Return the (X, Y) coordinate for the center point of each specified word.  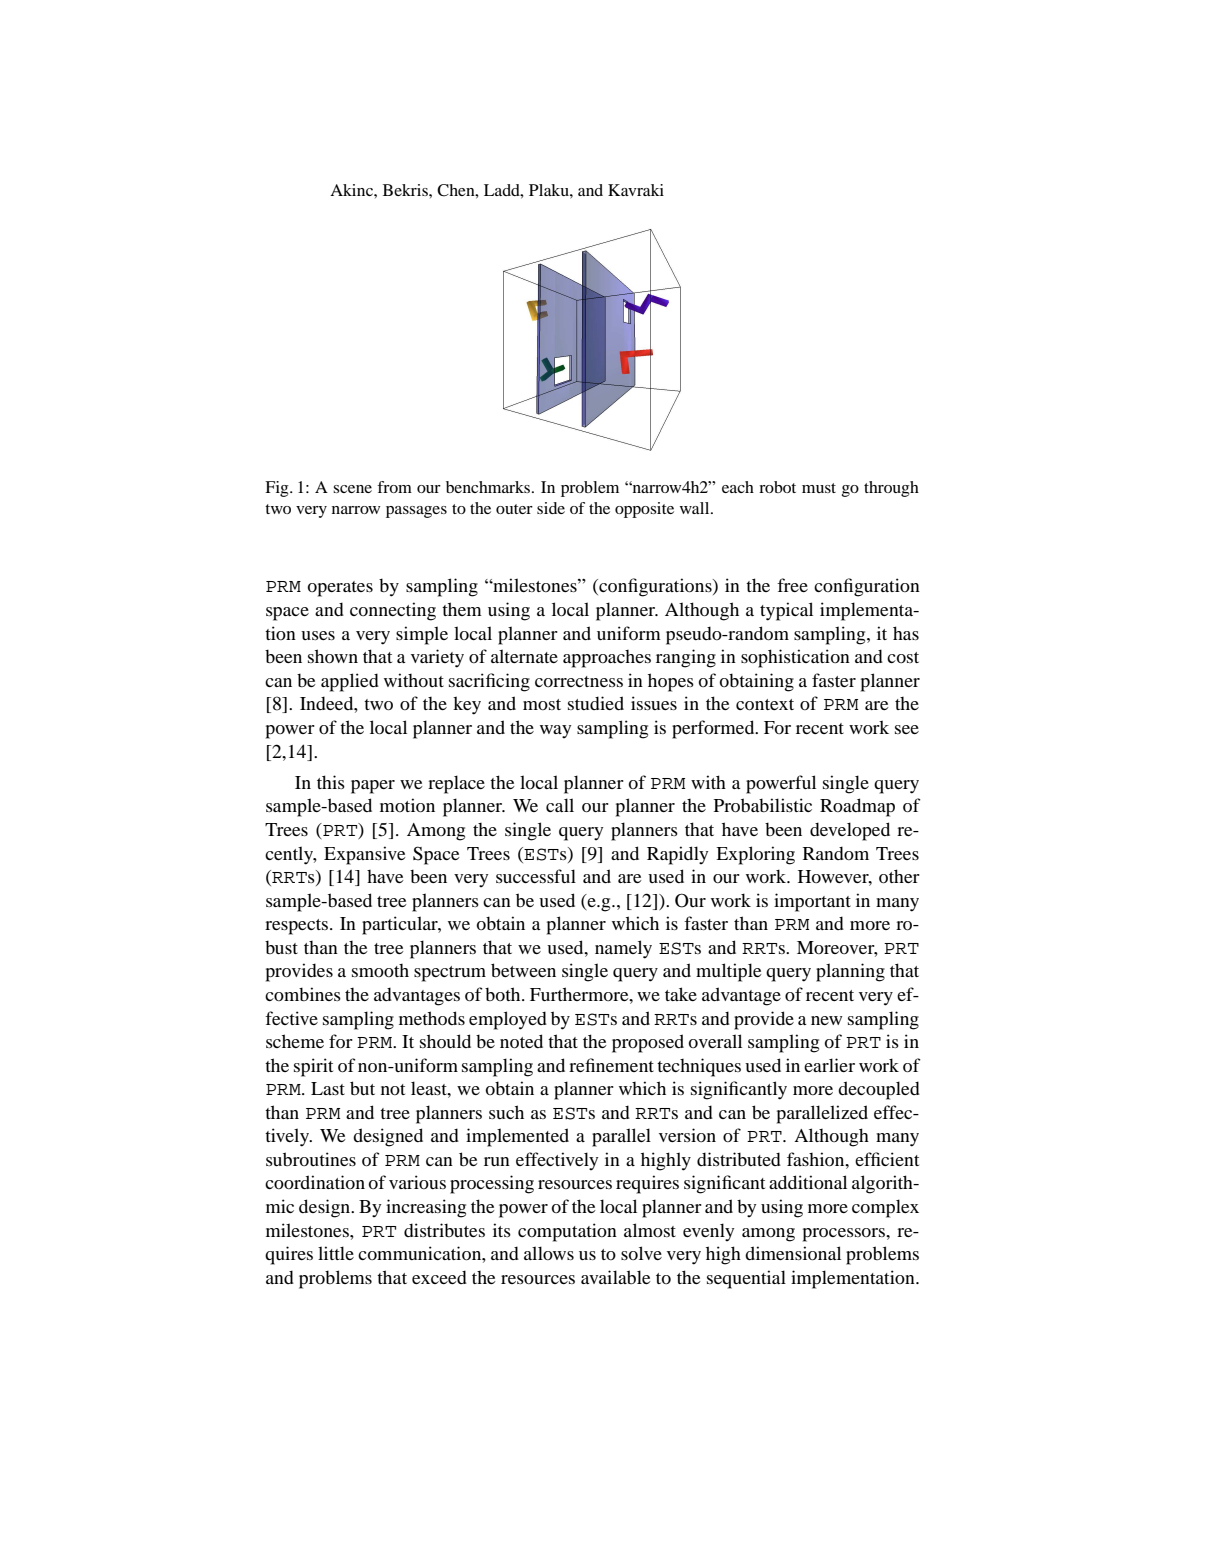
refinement (611, 1065)
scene (352, 489)
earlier (829, 1065)
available (615, 1277)
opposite (644, 510)
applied (350, 682)
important (812, 902)
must (819, 488)
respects (298, 927)
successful (536, 876)
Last (328, 1088)
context (765, 704)
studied (596, 703)
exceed (439, 1277)
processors (845, 1235)
